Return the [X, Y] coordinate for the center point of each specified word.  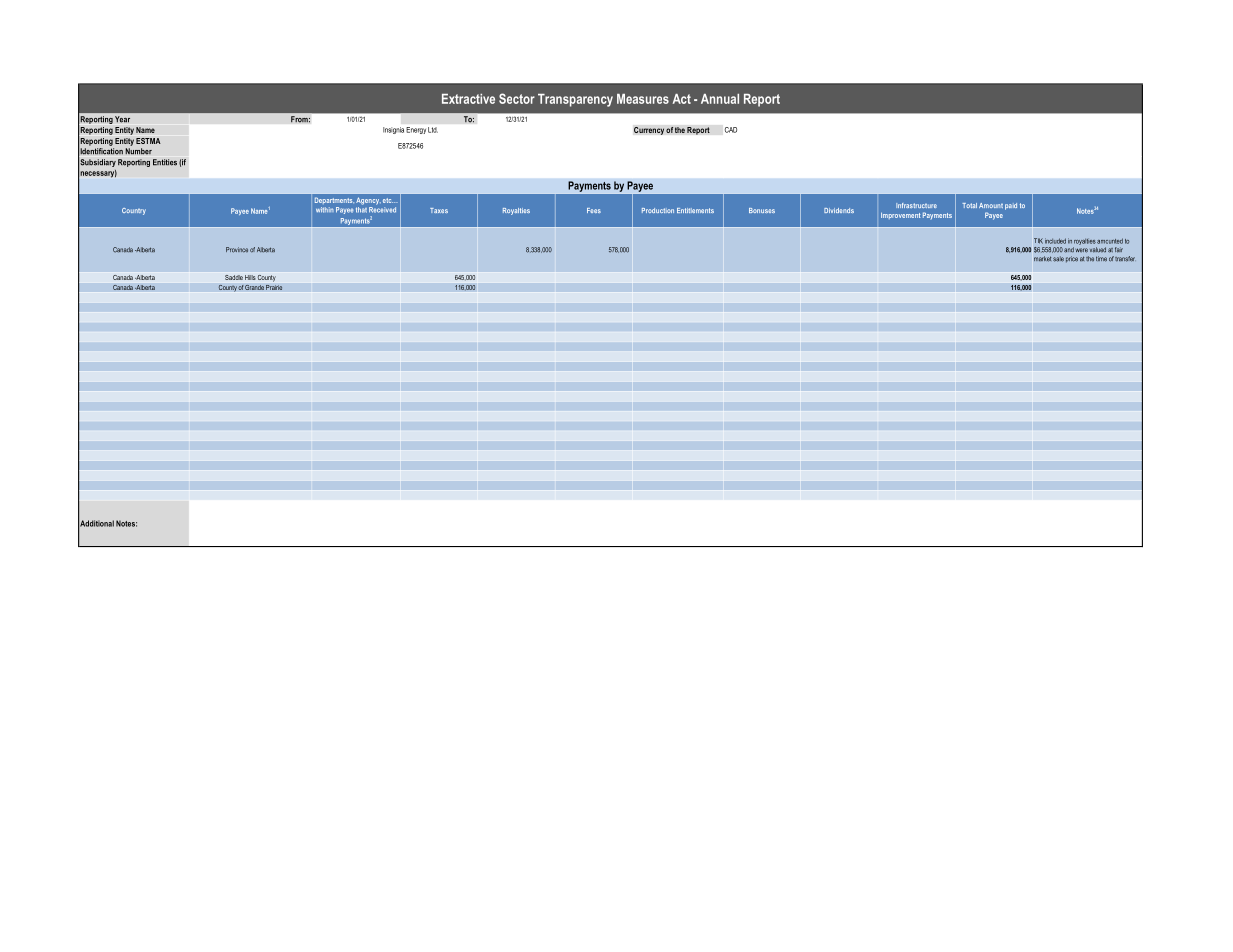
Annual [720, 99]
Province [237, 250]
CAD [731, 130]
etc [388, 200]
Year [122, 119]
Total [969, 205]
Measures [643, 99]
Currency [649, 130]
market [1042, 259]
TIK [1038, 241]
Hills [250, 277]
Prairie [274, 287]
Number [138, 151]
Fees [594, 210]
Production [658, 210]
